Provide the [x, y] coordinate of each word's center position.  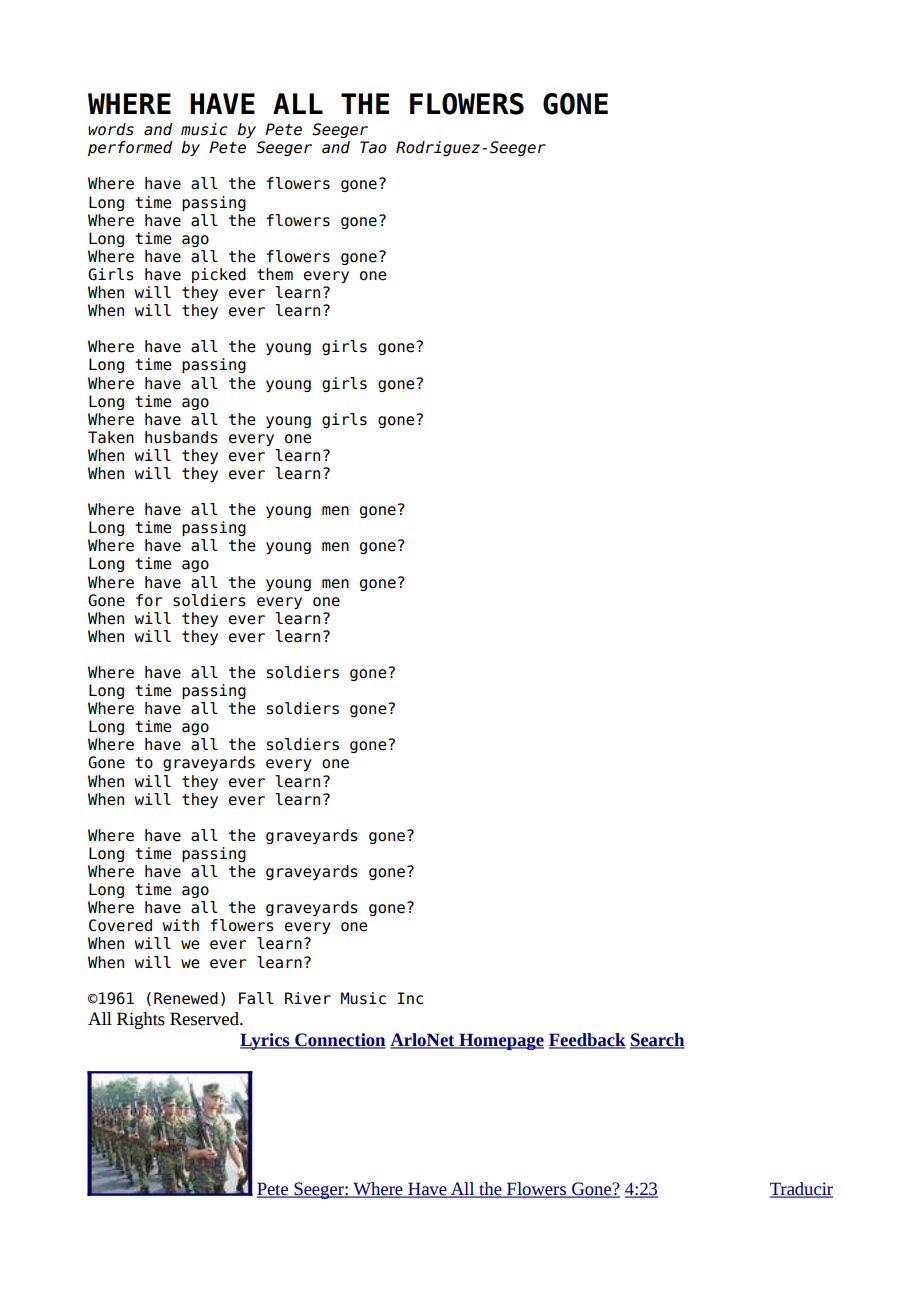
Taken [111, 437]
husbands [181, 437]
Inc [410, 998]
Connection [339, 1041]
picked [219, 275]
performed [130, 148]
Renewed [186, 998]
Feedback [587, 1041]
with [180, 925]
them [275, 274]
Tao [373, 147]
